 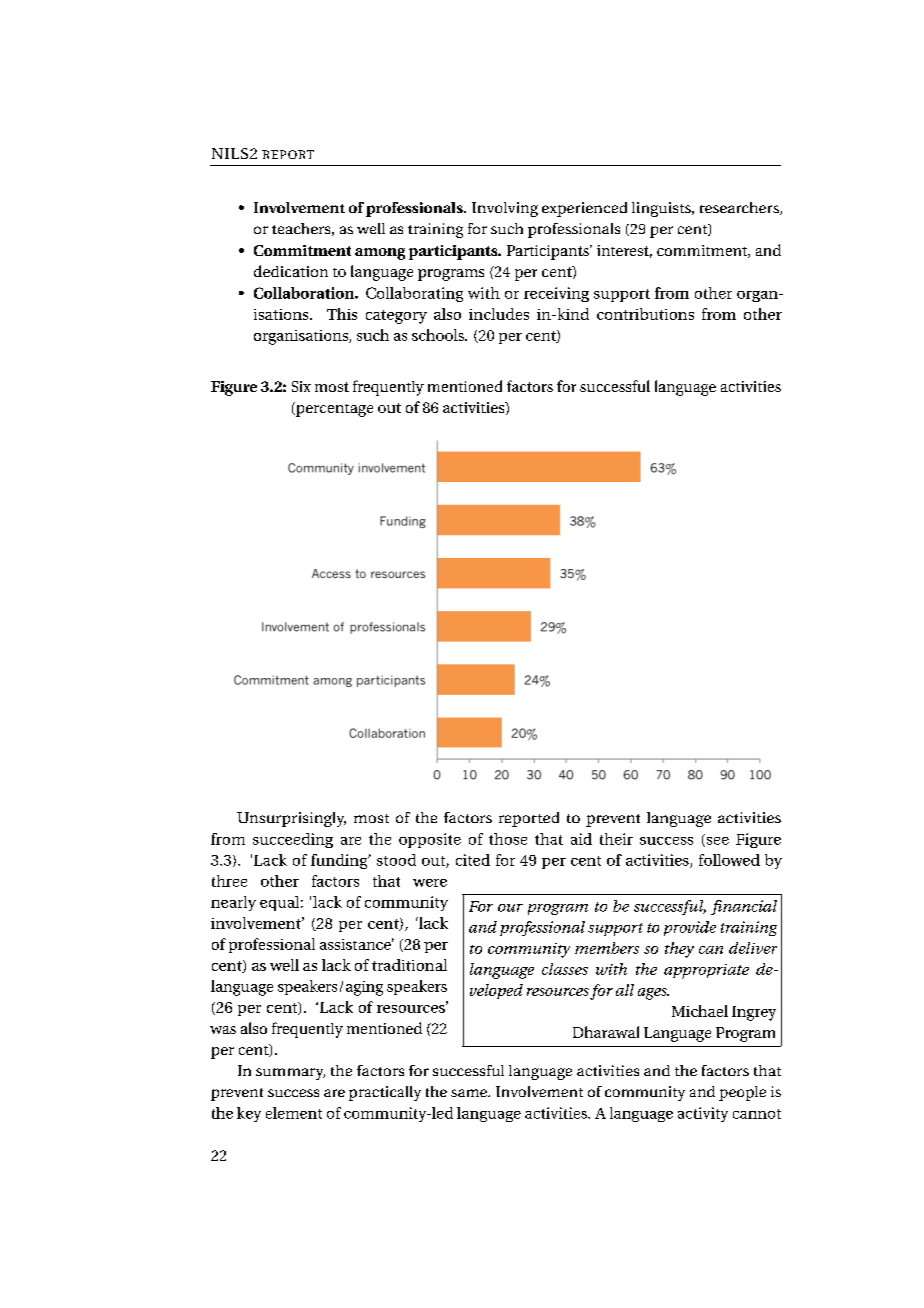 What do you see at coordinates (291, 819) in the image?
I see `Unsurprisingly` at bounding box center [291, 819].
